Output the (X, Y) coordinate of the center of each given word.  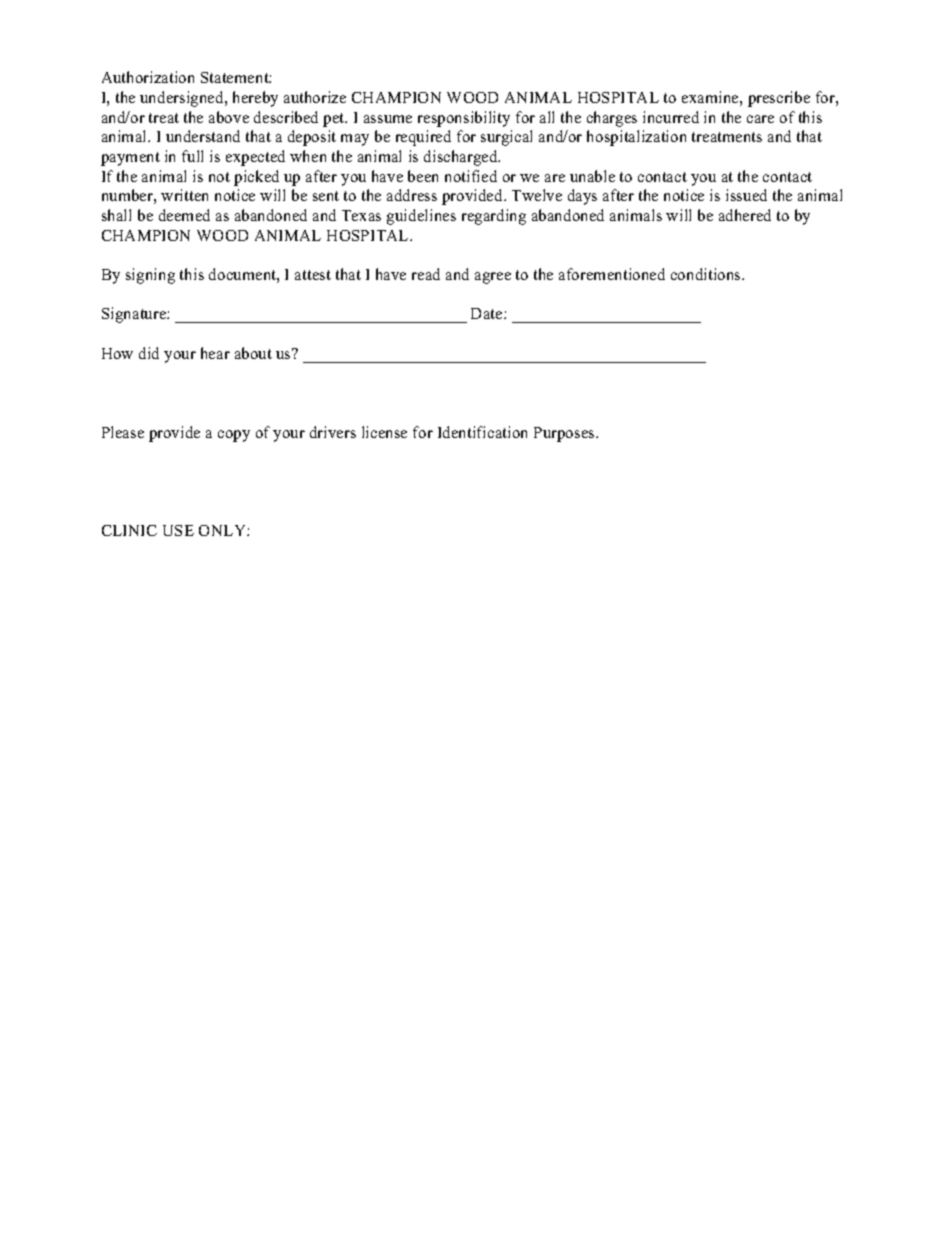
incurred (671, 117)
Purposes (565, 434)
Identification (482, 432)
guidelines (421, 217)
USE (178, 530)
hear (215, 353)
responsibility (464, 119)
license (384, 432)
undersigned (183, 99)
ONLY (223, 530)
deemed (184, 215)
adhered (745, 215)
